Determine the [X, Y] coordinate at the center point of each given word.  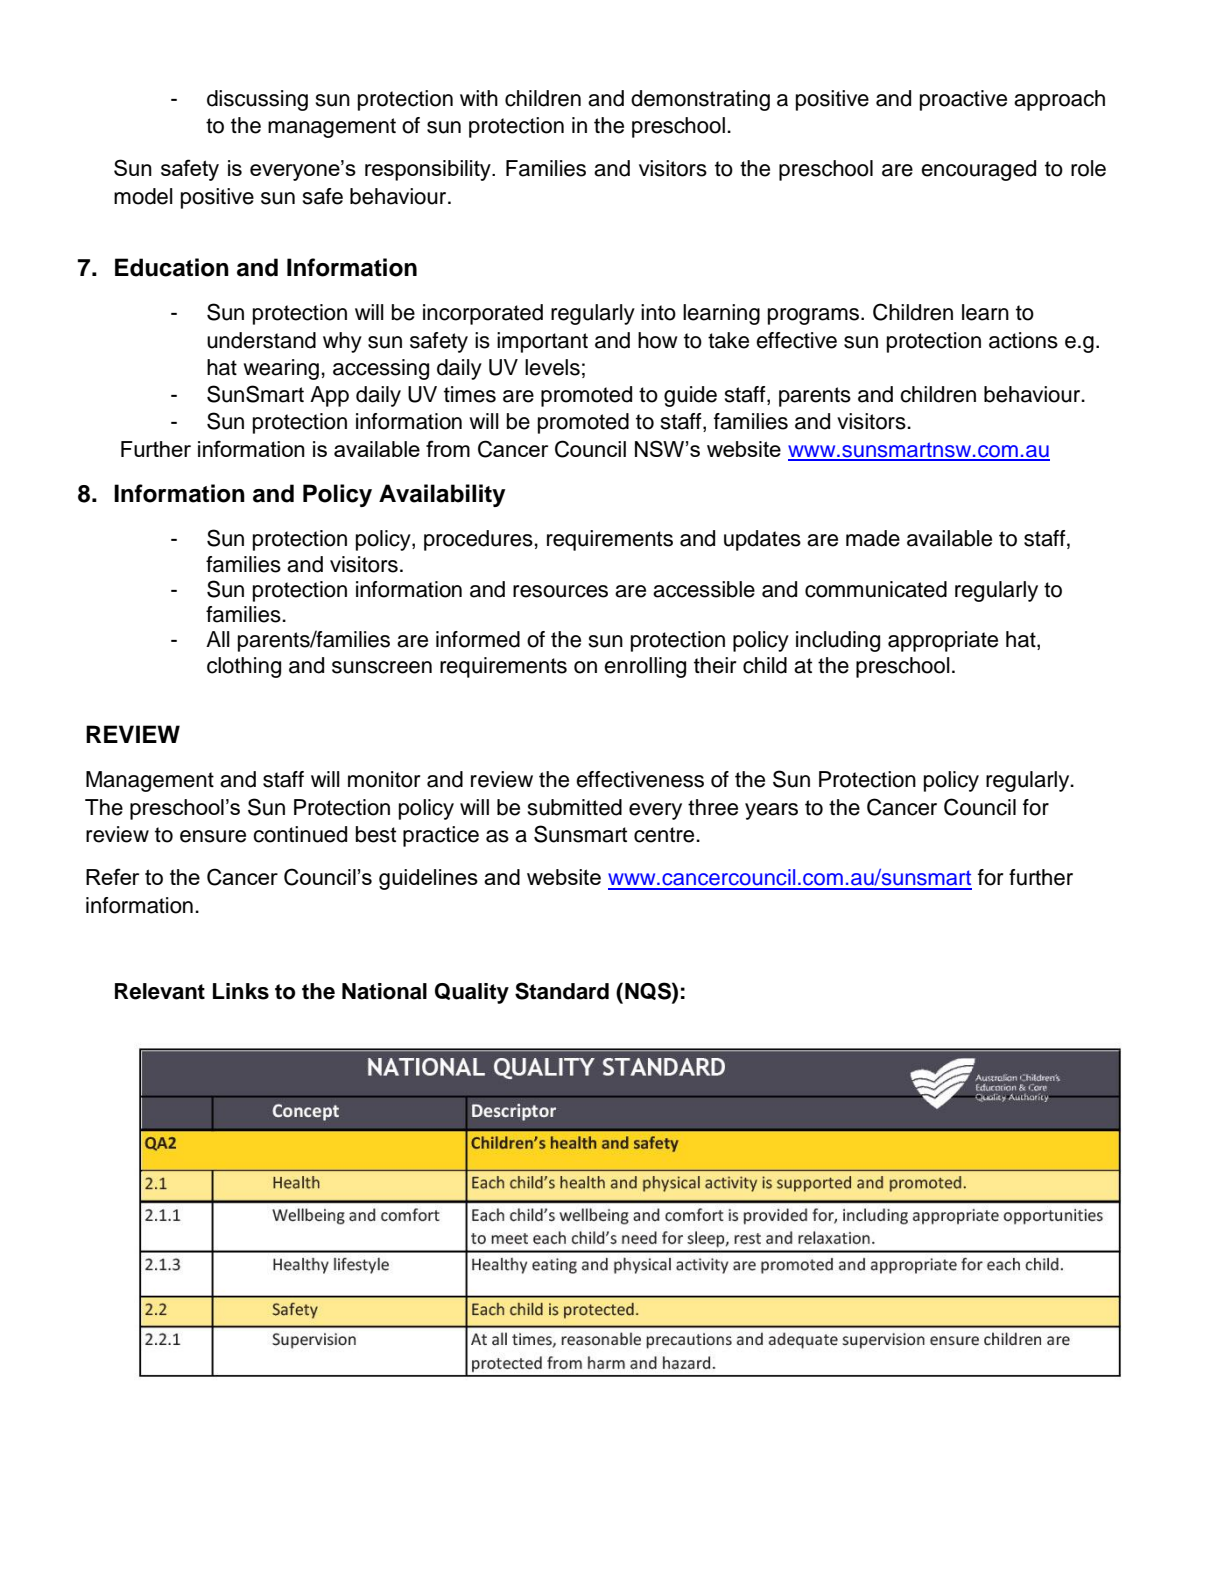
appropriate [943, 641]
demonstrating [700, 100]
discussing [257, 100]
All [218, 639]
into [658, 312]
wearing [281, 369]
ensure [213, 836]
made [873, 538]
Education [172, 267]
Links [241, 991]
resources [560, 591]
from [448, 448]
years [771, 811]
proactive [963, 100]
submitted [575, 807]
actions [1023, 340]
